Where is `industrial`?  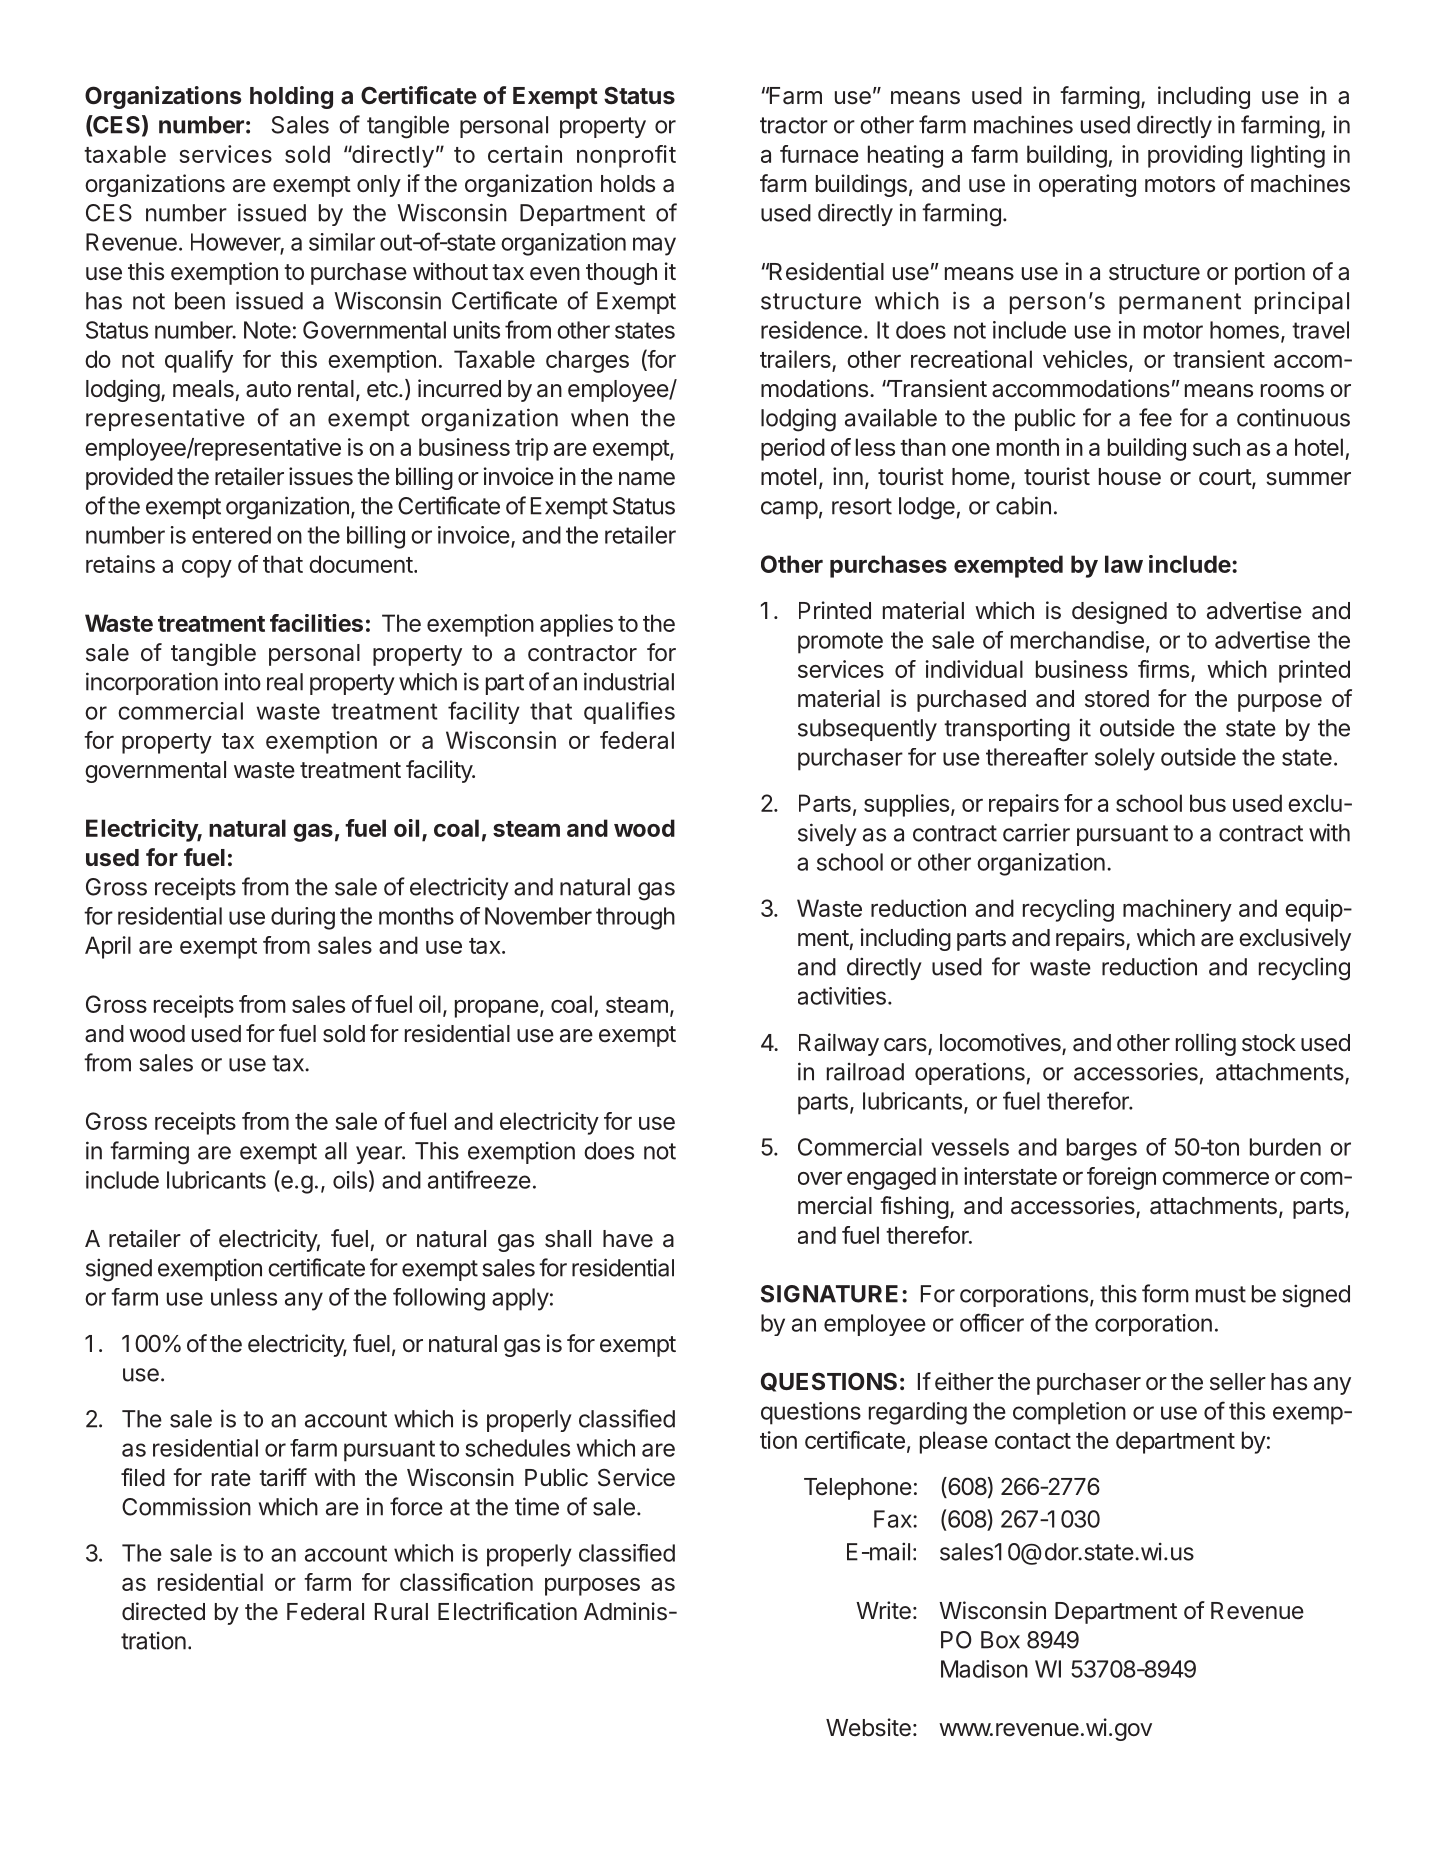
industrial is located at coordinates (629, 681).
